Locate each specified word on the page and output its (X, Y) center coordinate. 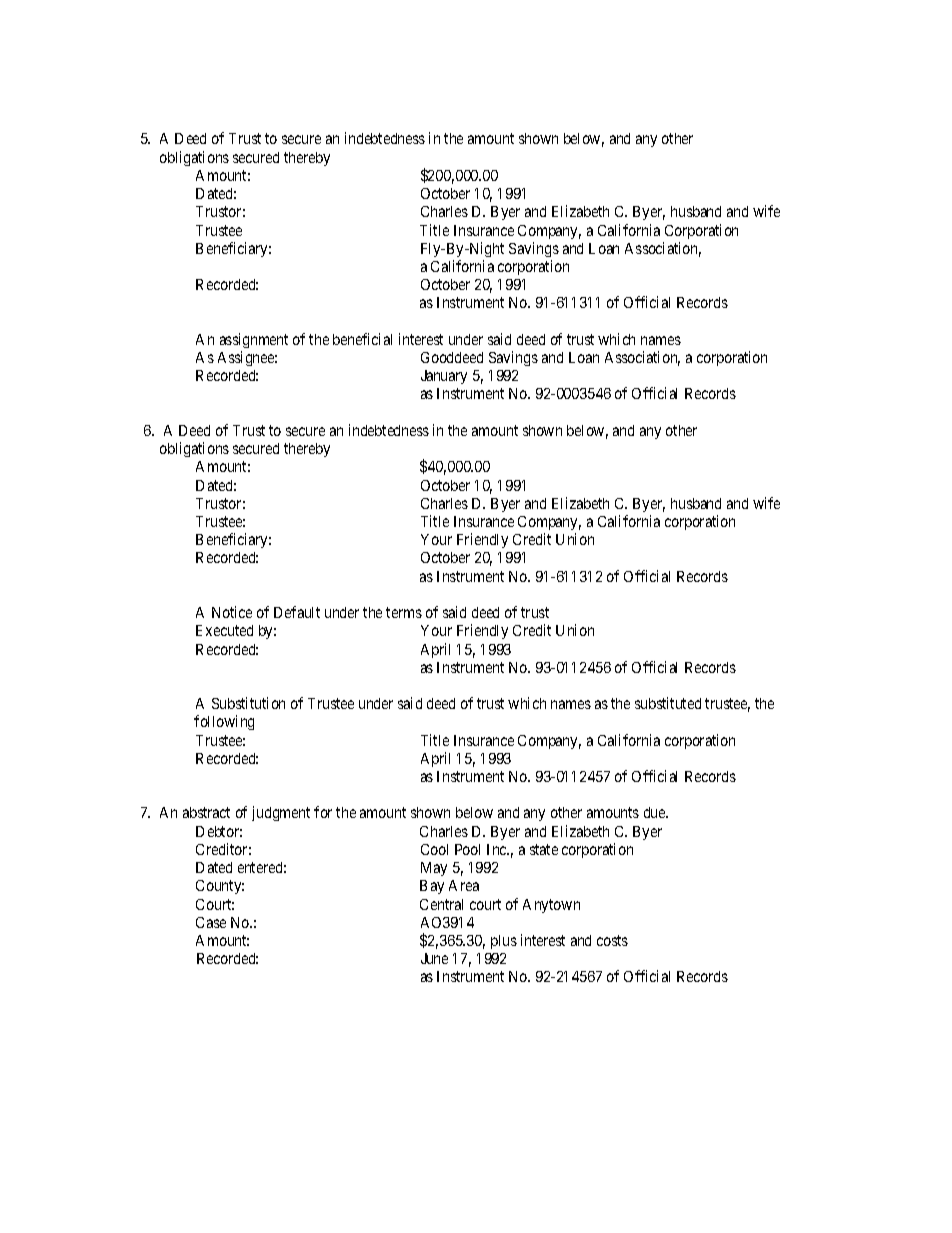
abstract (206, 812)
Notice (232, 612)
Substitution (248, 703)
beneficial (362, 339)
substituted (668, 703)
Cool (434, 849)
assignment (254, 340)
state (544, 849)
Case (211, 922)
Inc (498, 849)
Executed (224, 630)
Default (297, 612)
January (444, 377)
